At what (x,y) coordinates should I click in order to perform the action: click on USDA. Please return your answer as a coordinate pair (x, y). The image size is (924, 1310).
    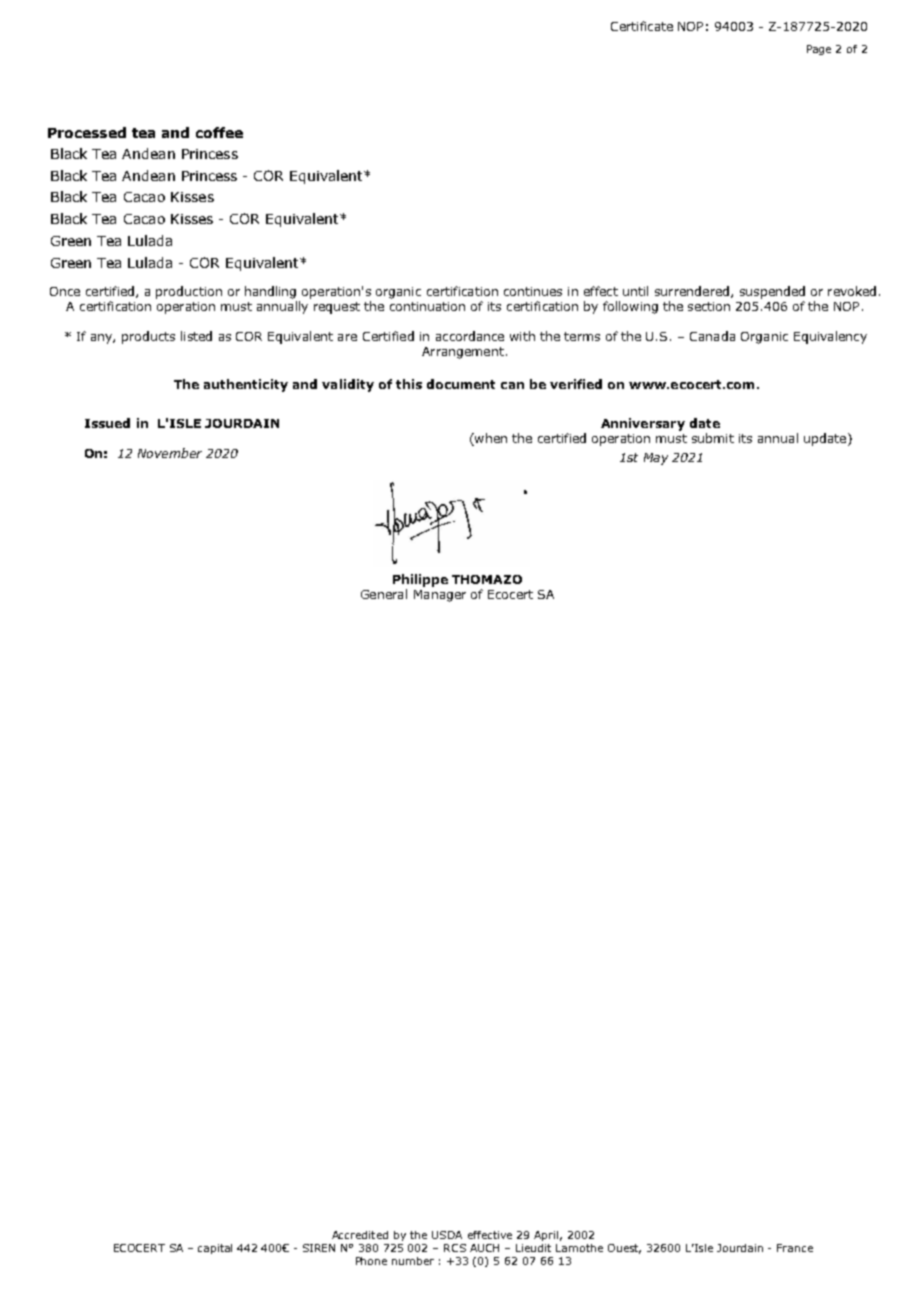
    Looking at the image, I should click on (447, 1235).
